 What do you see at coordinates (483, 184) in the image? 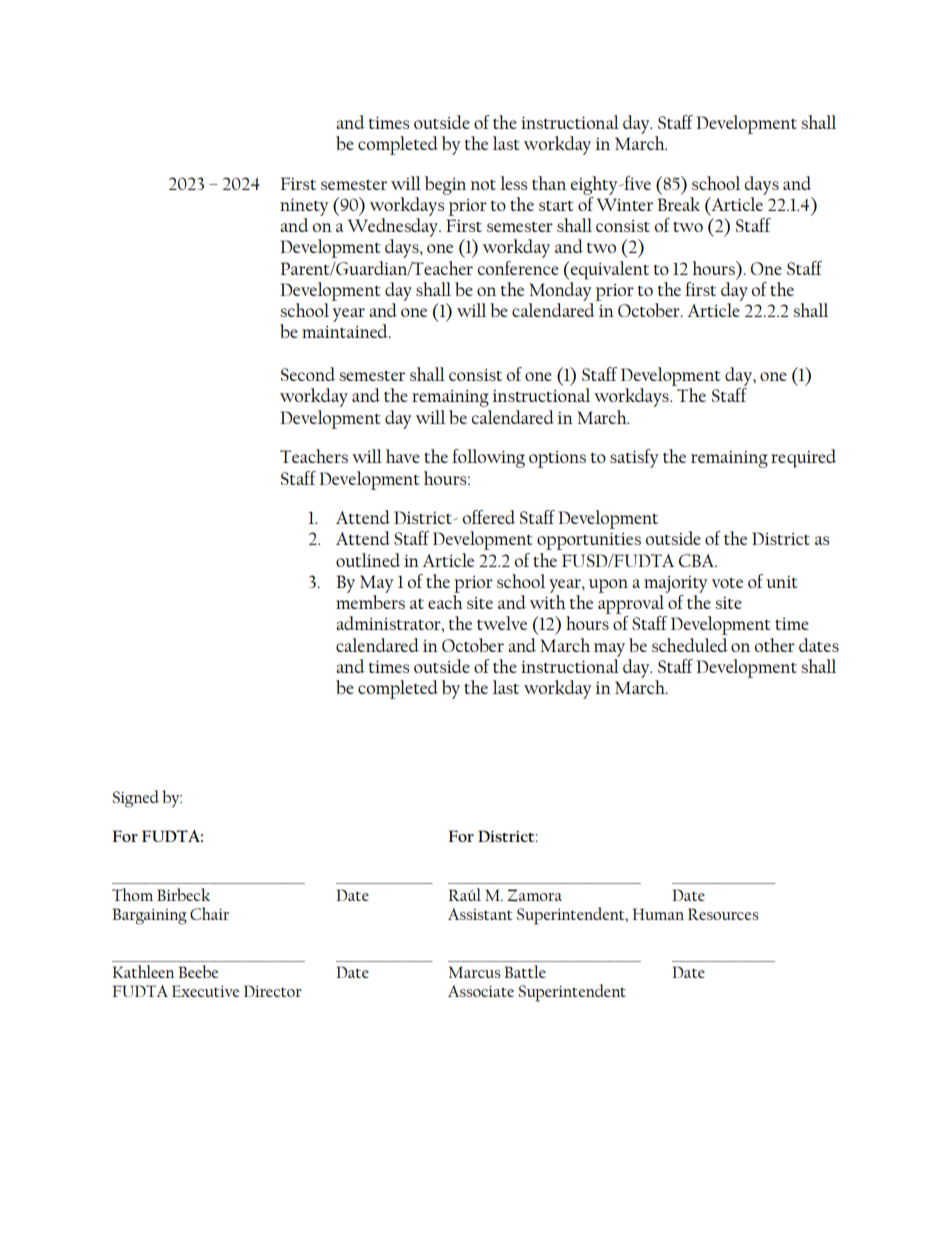
I see `not` at bounding box center [483, 184].
